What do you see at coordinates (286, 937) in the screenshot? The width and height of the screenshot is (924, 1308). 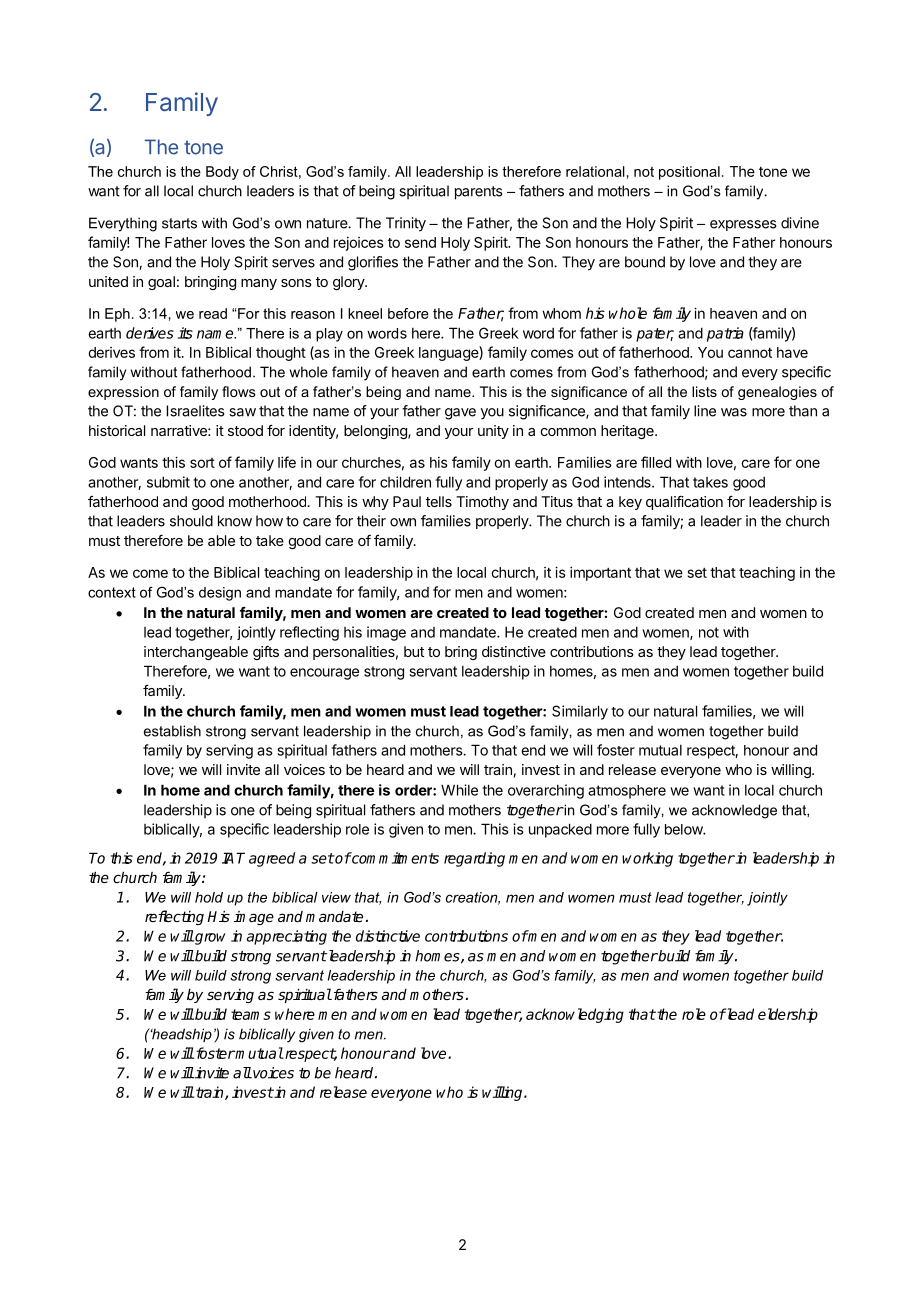 I see `appreciating` at bounding box center [286, 937].
